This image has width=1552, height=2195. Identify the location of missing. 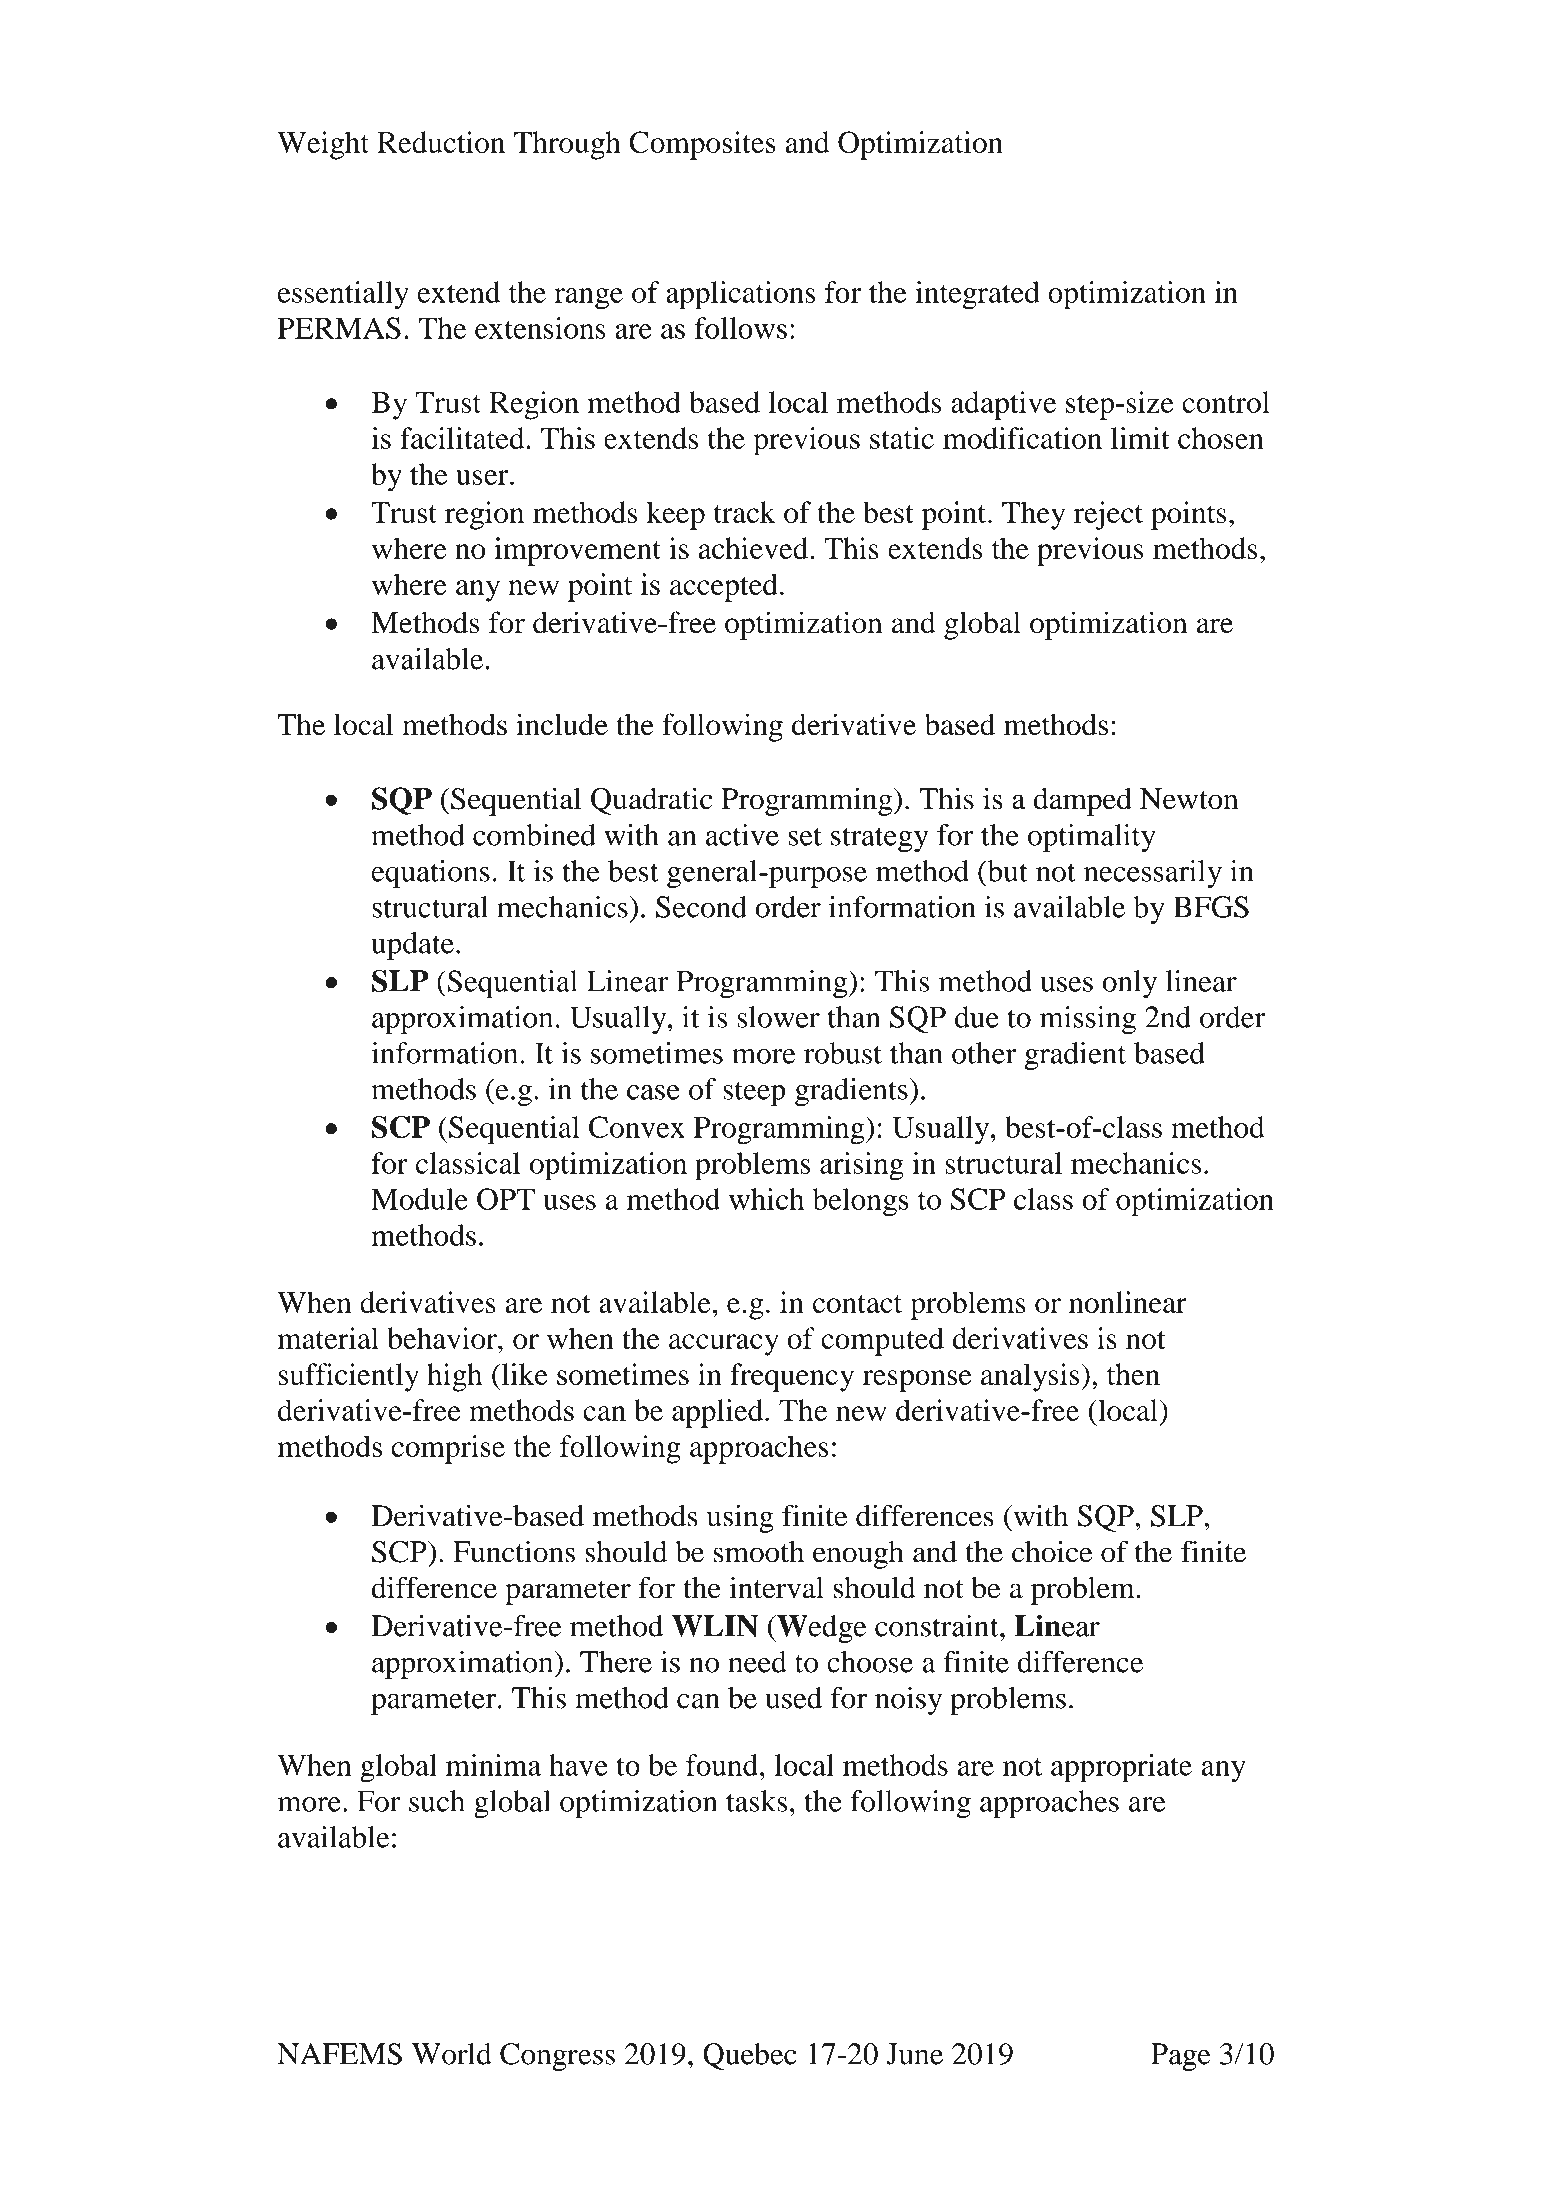
(1088, 1020).
